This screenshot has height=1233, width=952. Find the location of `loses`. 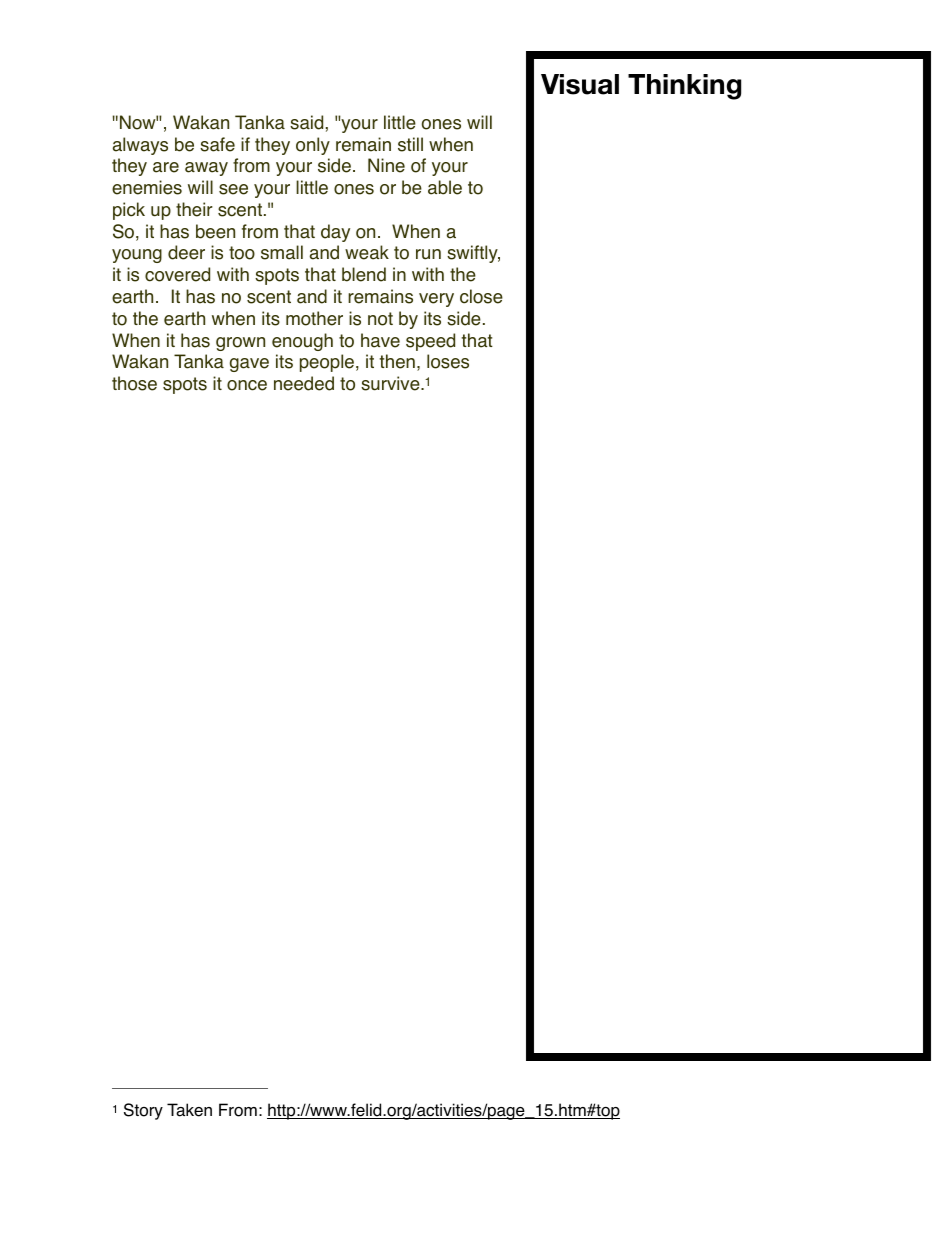

loses is located at coordinates (448, 361).
